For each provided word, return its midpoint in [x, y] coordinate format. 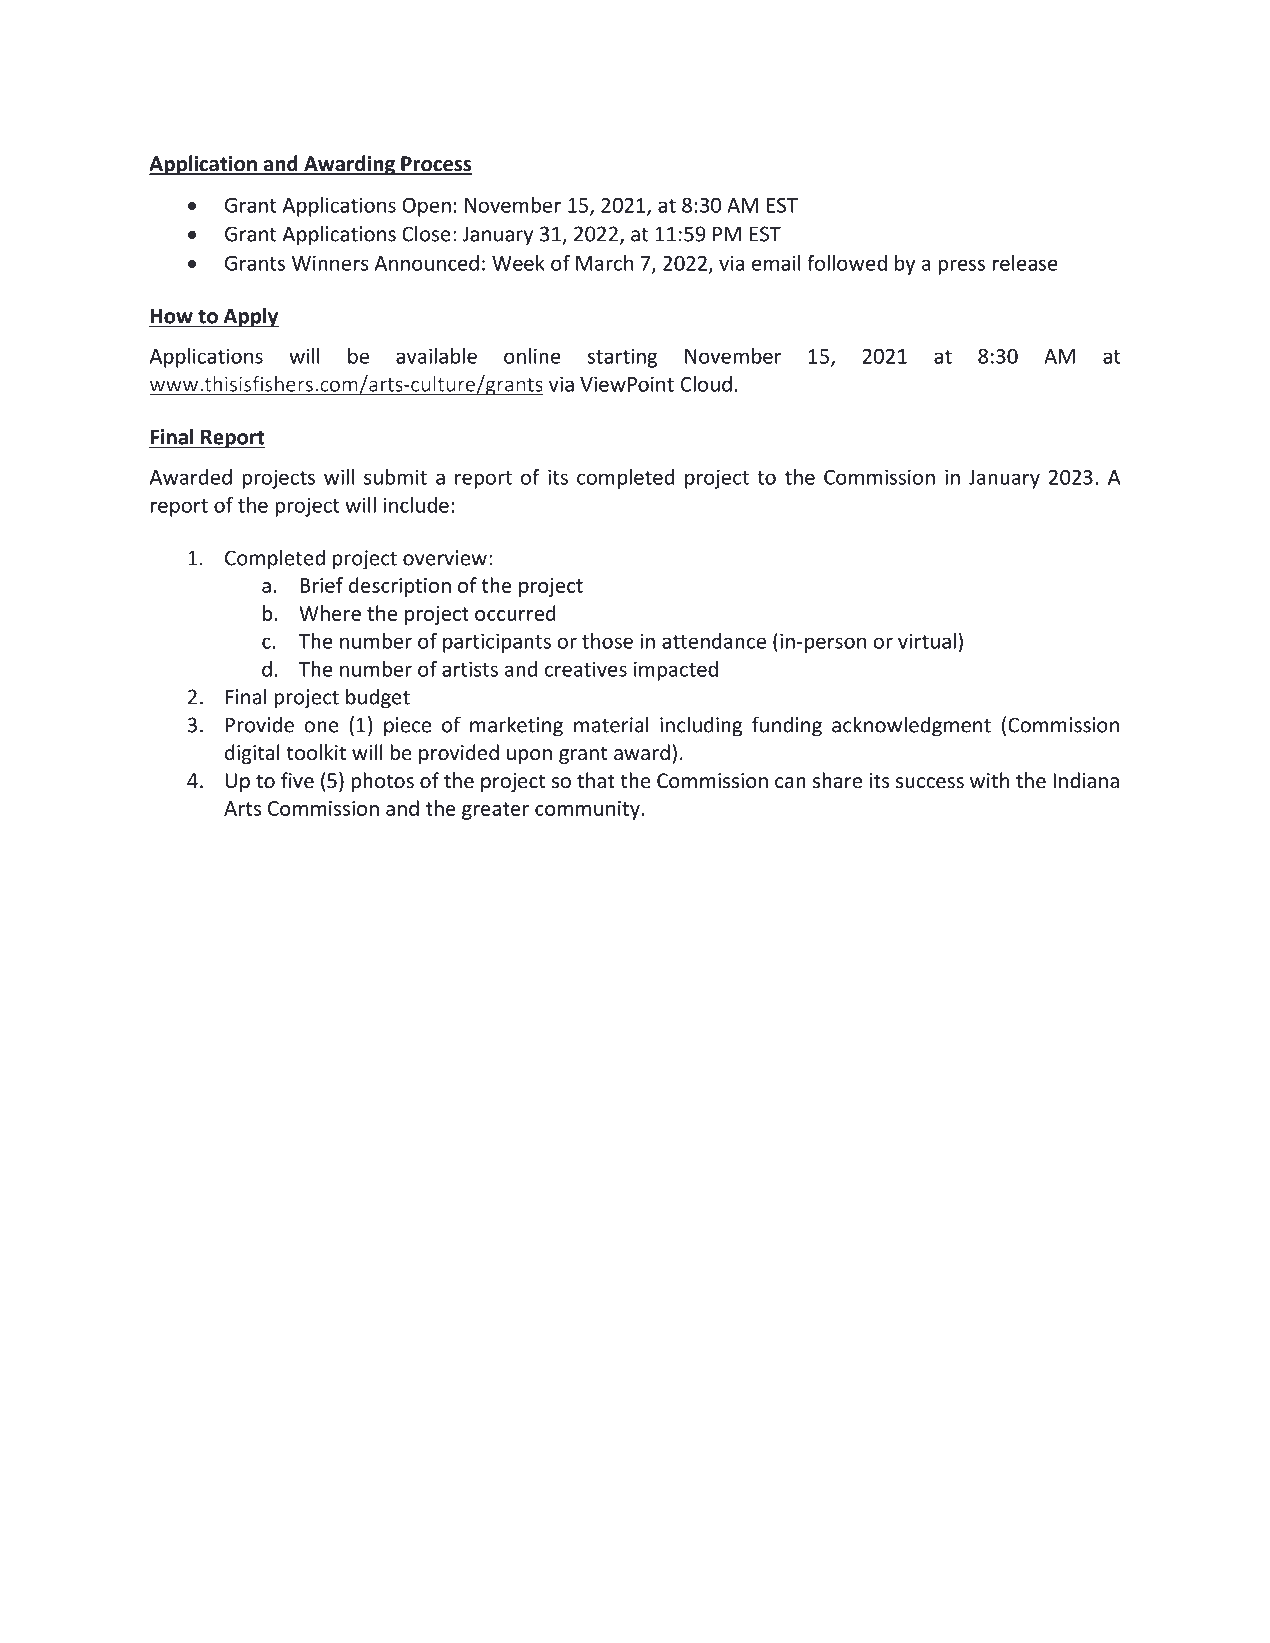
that [596, 780]
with [989, 780]
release [1025, 263]
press [961, 267]
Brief [321, 585]
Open [426, 207]
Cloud [706, 384]
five [297, 780]
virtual [927, 641]
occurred [515, 613]
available [436, 356]
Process [435, 165]
